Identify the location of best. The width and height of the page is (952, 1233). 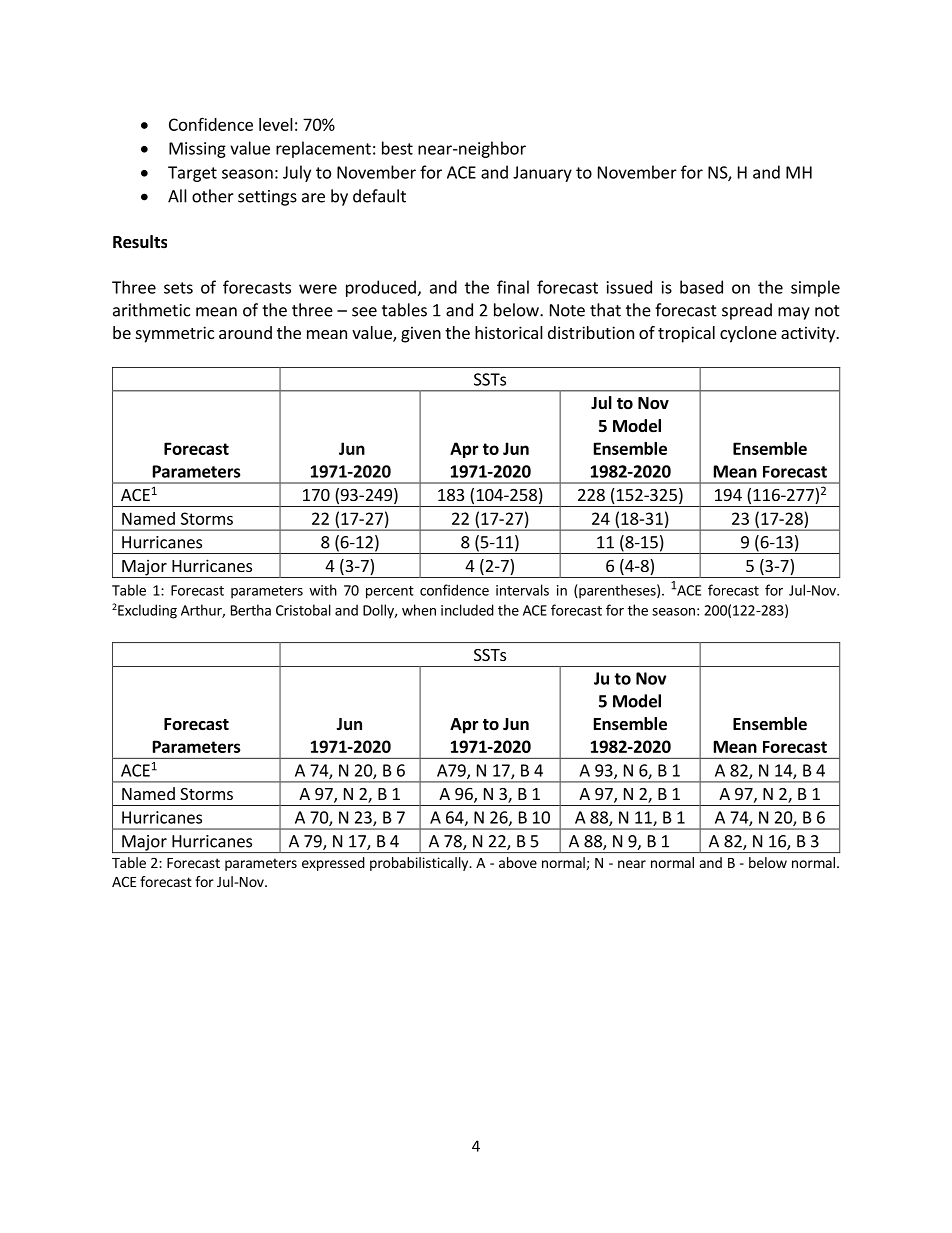
(397, 148).
